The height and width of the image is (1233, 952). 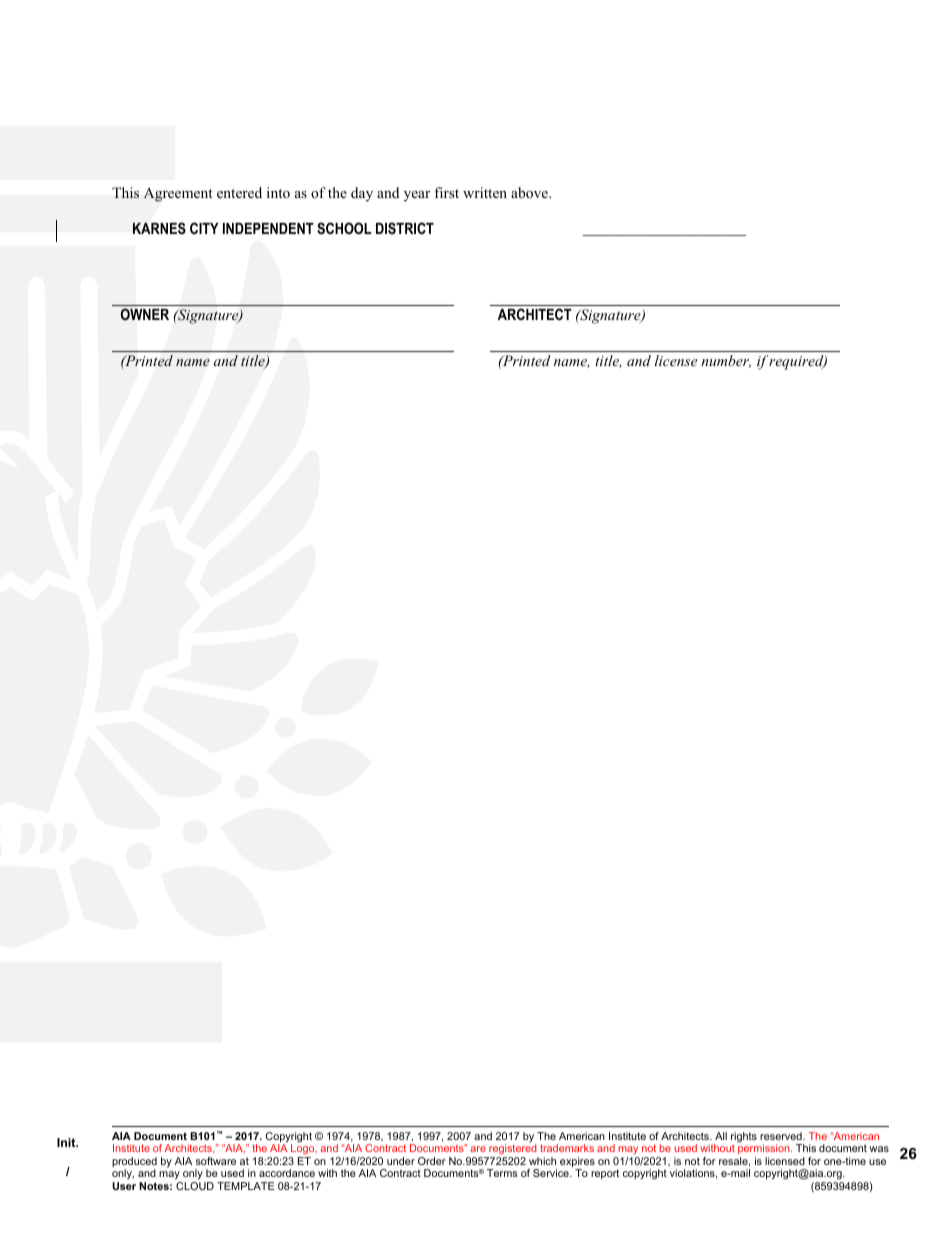 I want to click on CITY, so click(x=204, y=228).
